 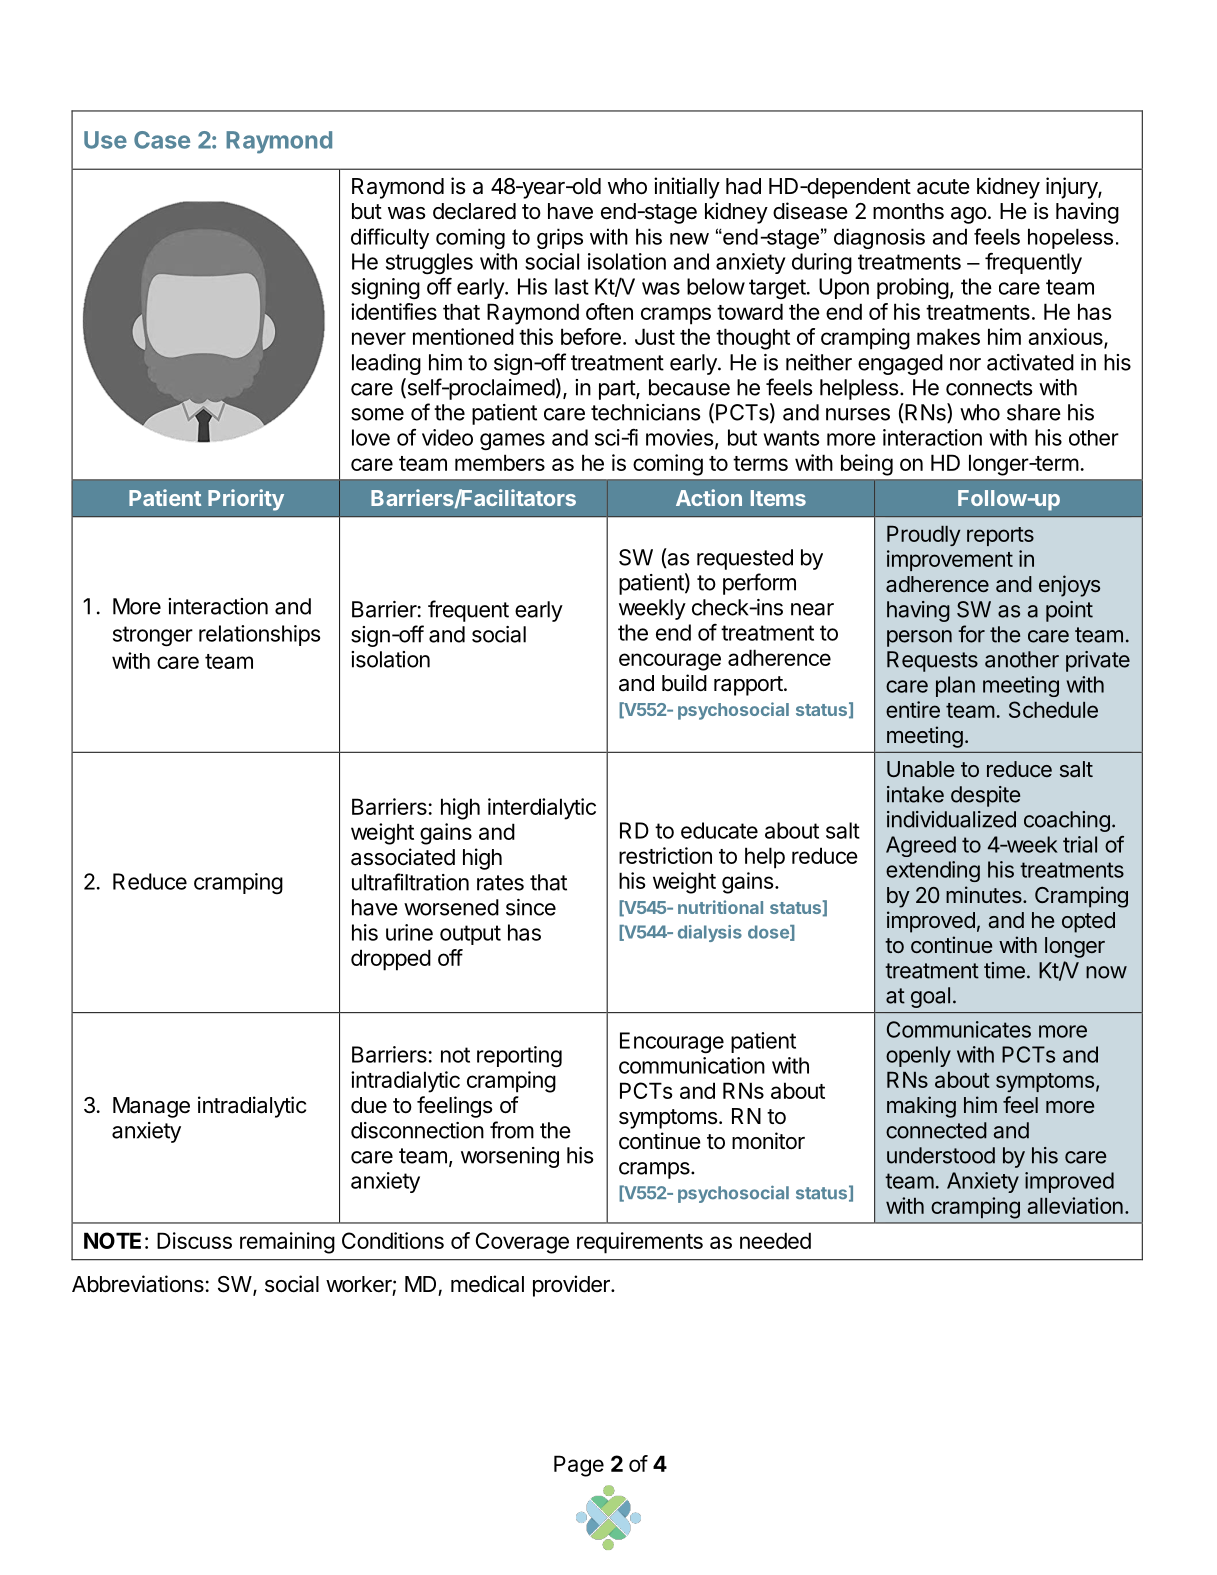 What do you see at coordinates (985, 796) in the screenshot?
I see `despite` at bounding box center [985, 796].
